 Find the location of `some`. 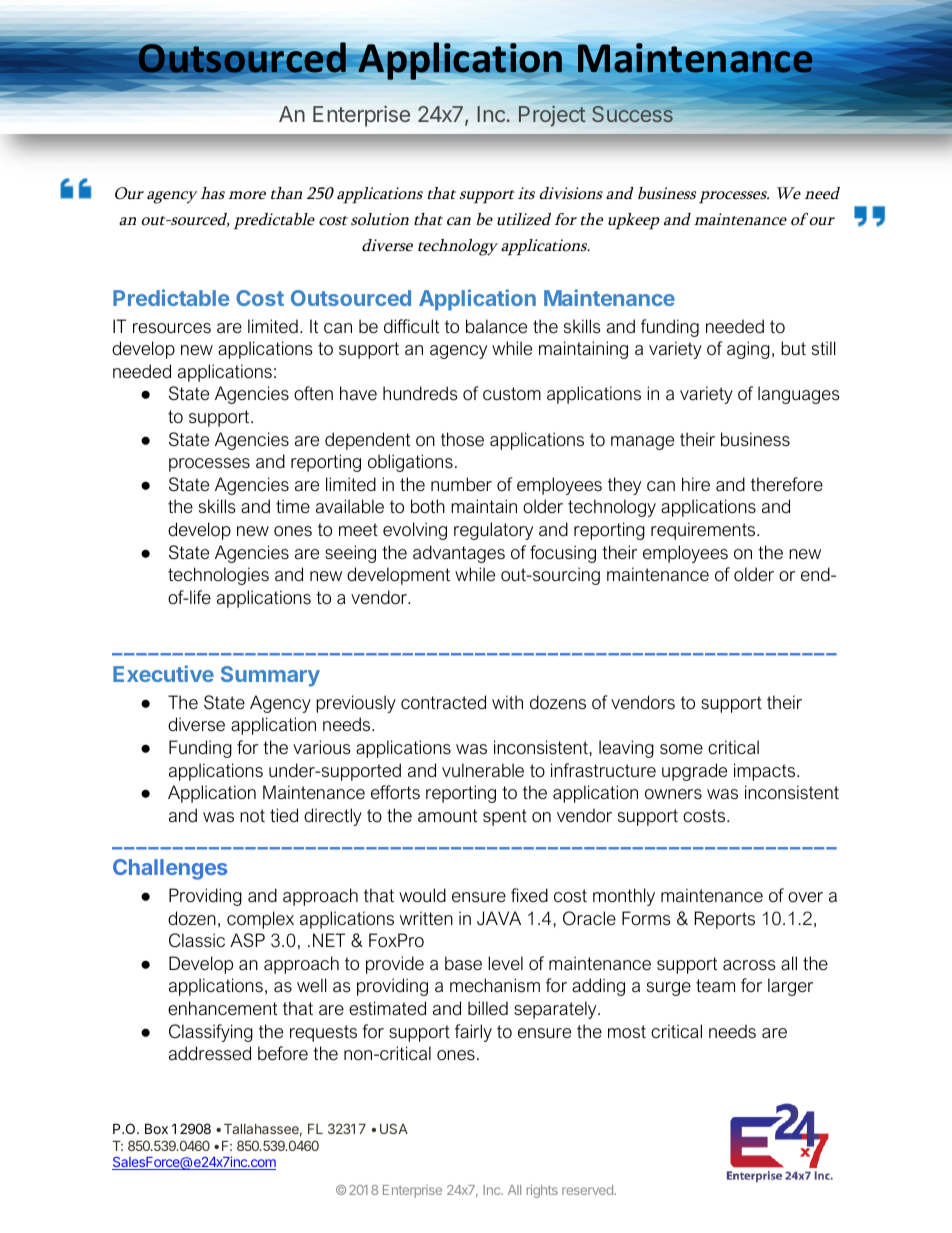

some is located at coordinates (681, 749).
